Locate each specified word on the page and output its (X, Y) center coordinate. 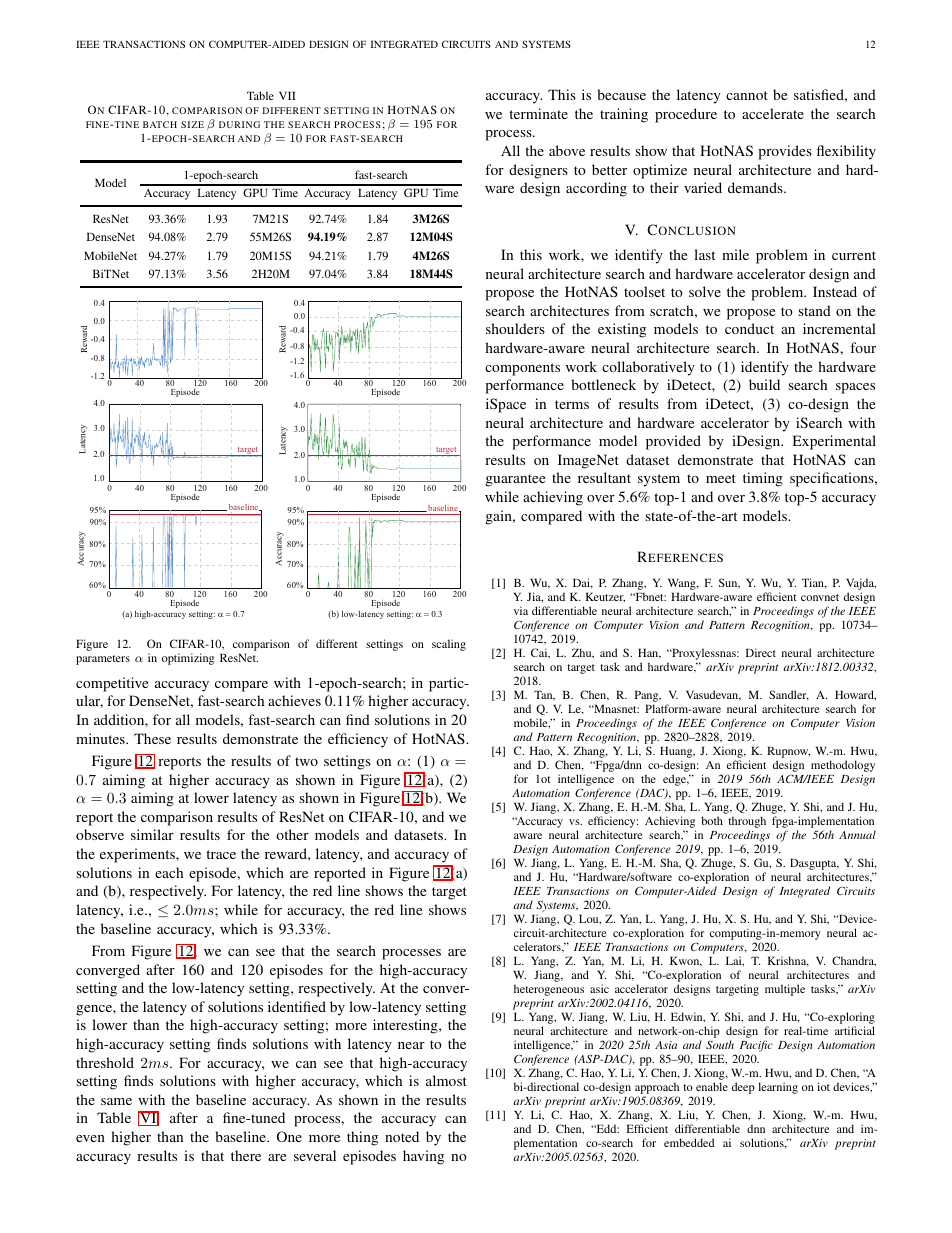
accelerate (773, 113)
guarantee (515, 480)
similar (152, 834)
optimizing (188, 659)
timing (763, 479)
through (747, 823)
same (116, 1101)
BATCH (160, 124)
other (292, 834)
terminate (538, 113)
